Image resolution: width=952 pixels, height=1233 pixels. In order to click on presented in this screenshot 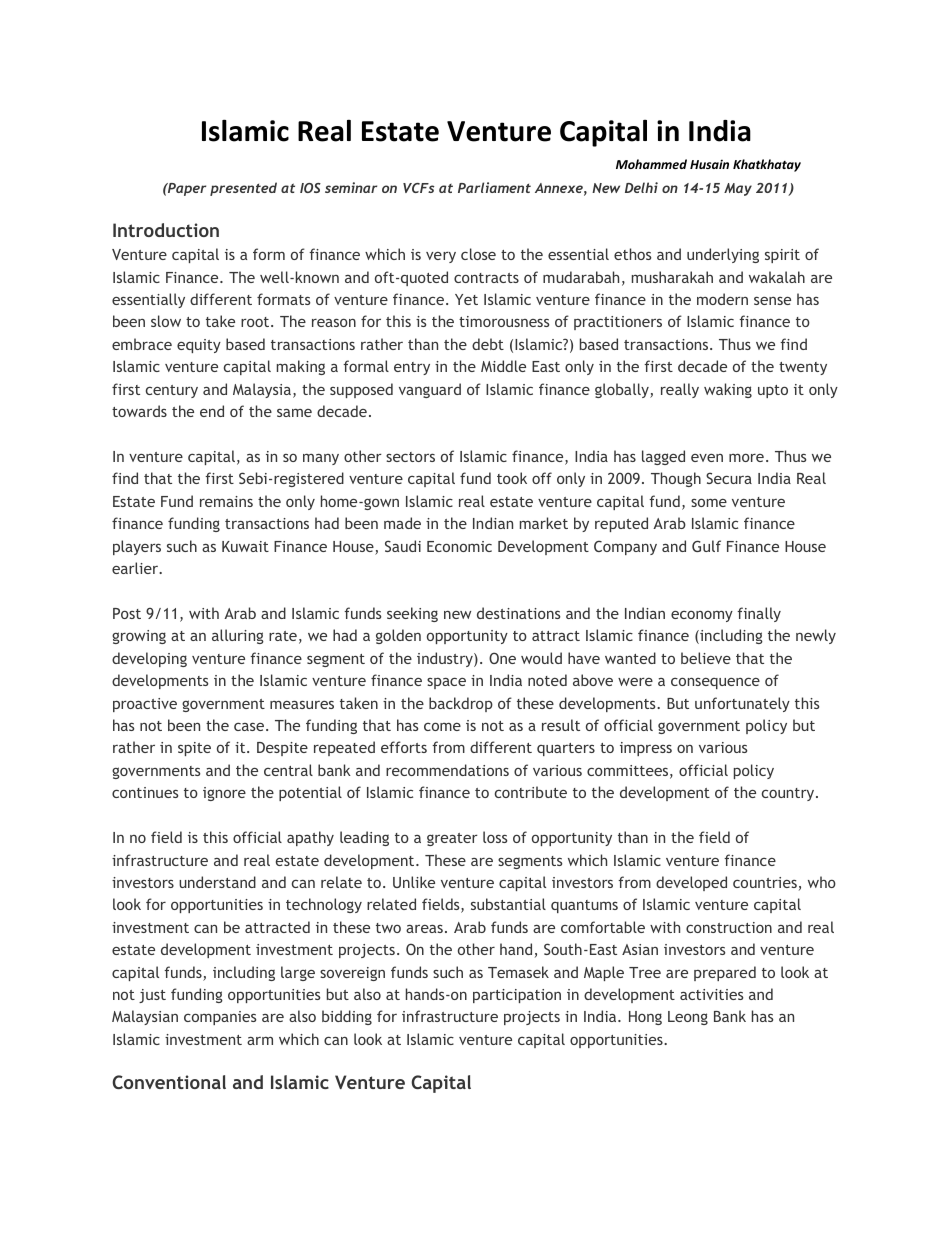, I will do `click(243, 189)`.
